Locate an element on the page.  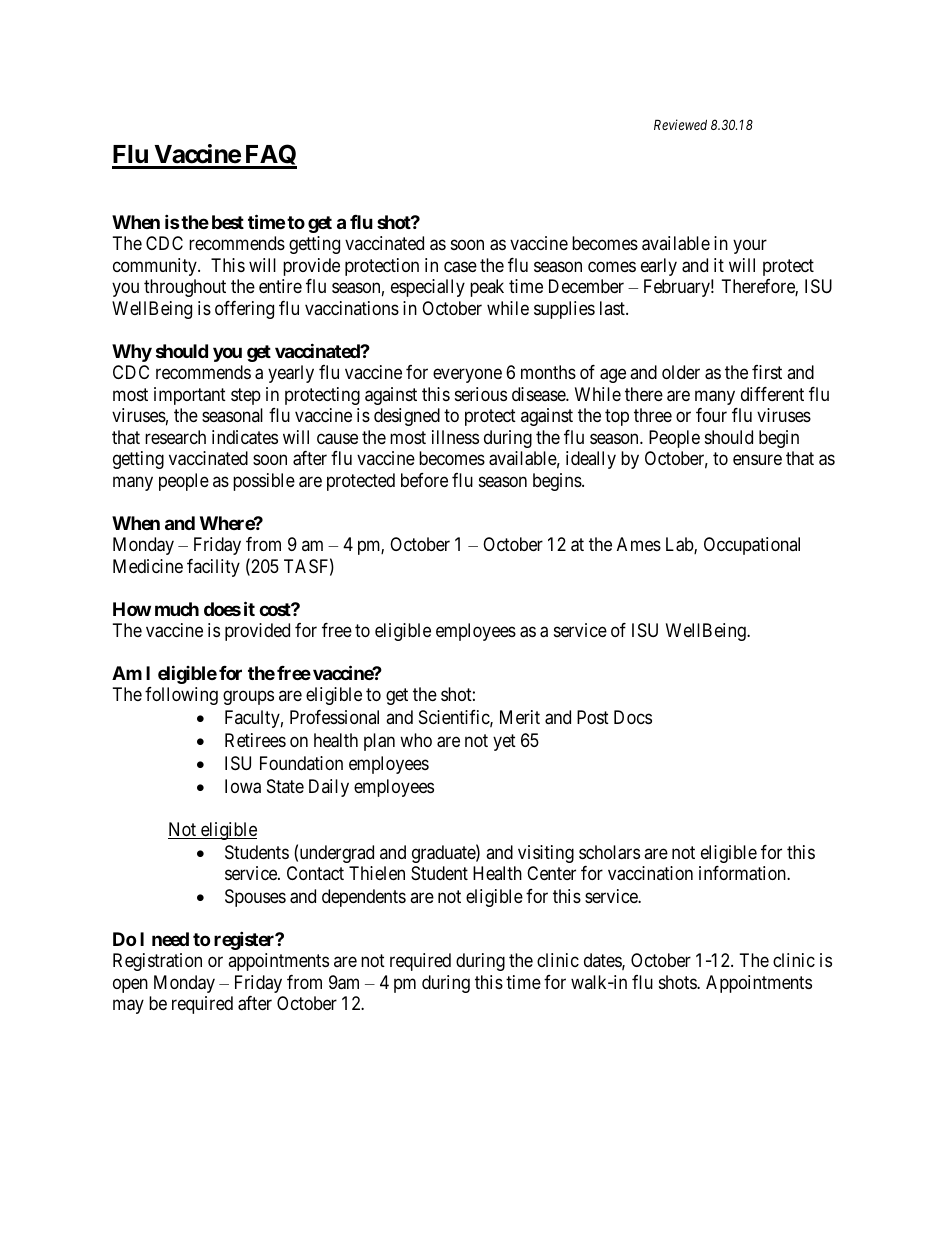
your is located at coordinates (750, 247).
